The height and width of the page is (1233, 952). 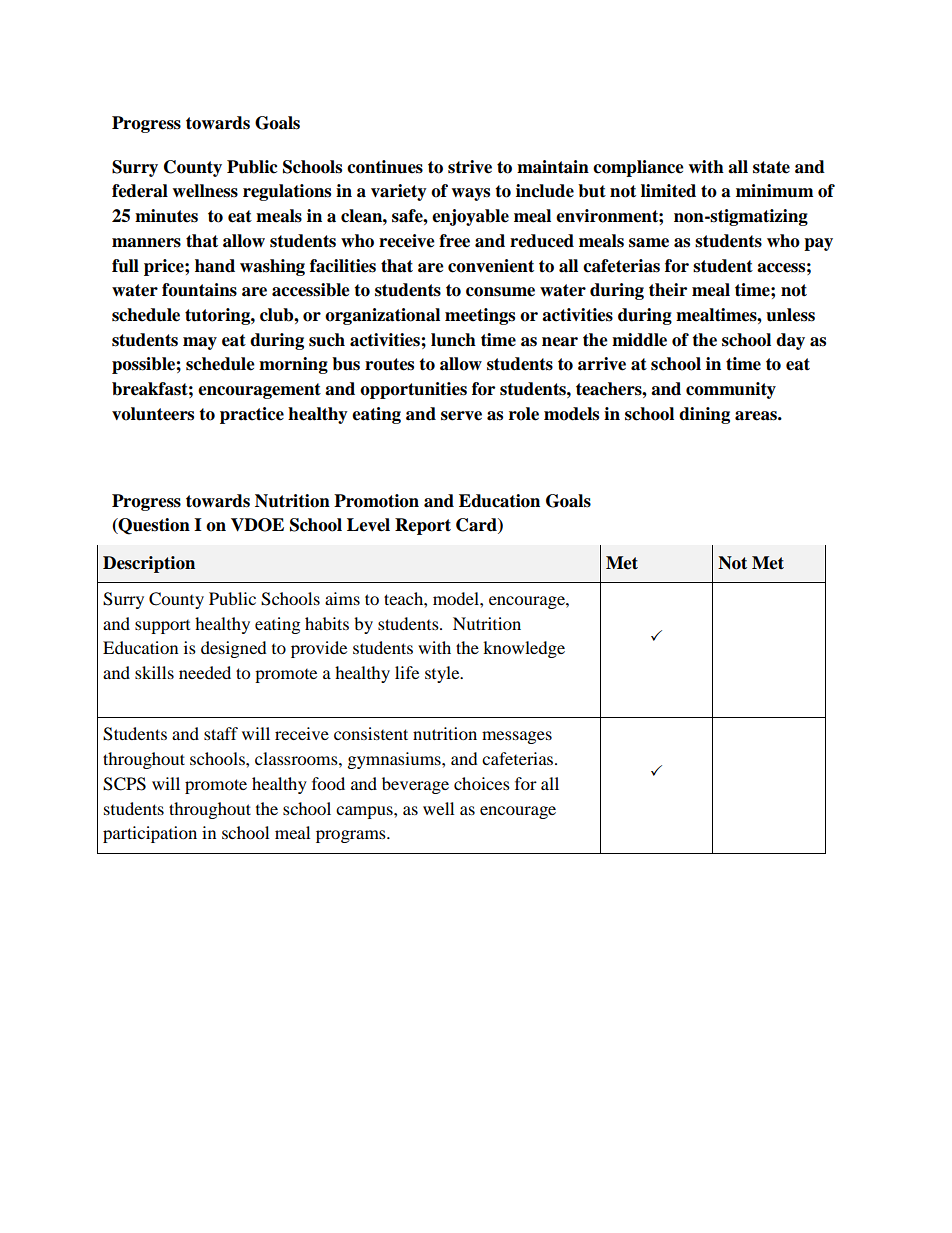 What do you see at coordinates (150, 834) in the page?
I see `participation` at bounding box center [150, 834].
